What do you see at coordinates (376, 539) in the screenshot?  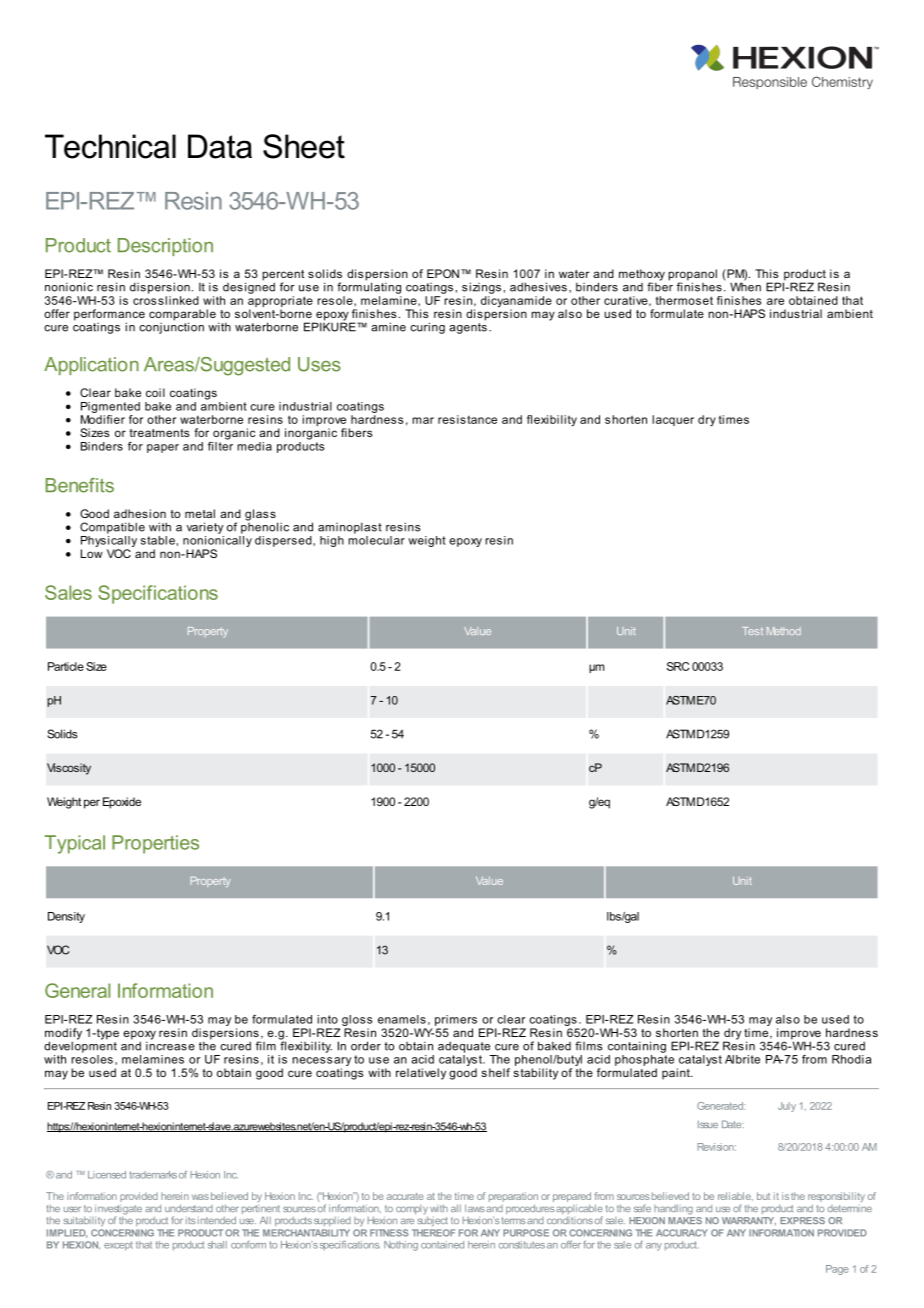 I see `molecular` at bounding box center [376, 539].
